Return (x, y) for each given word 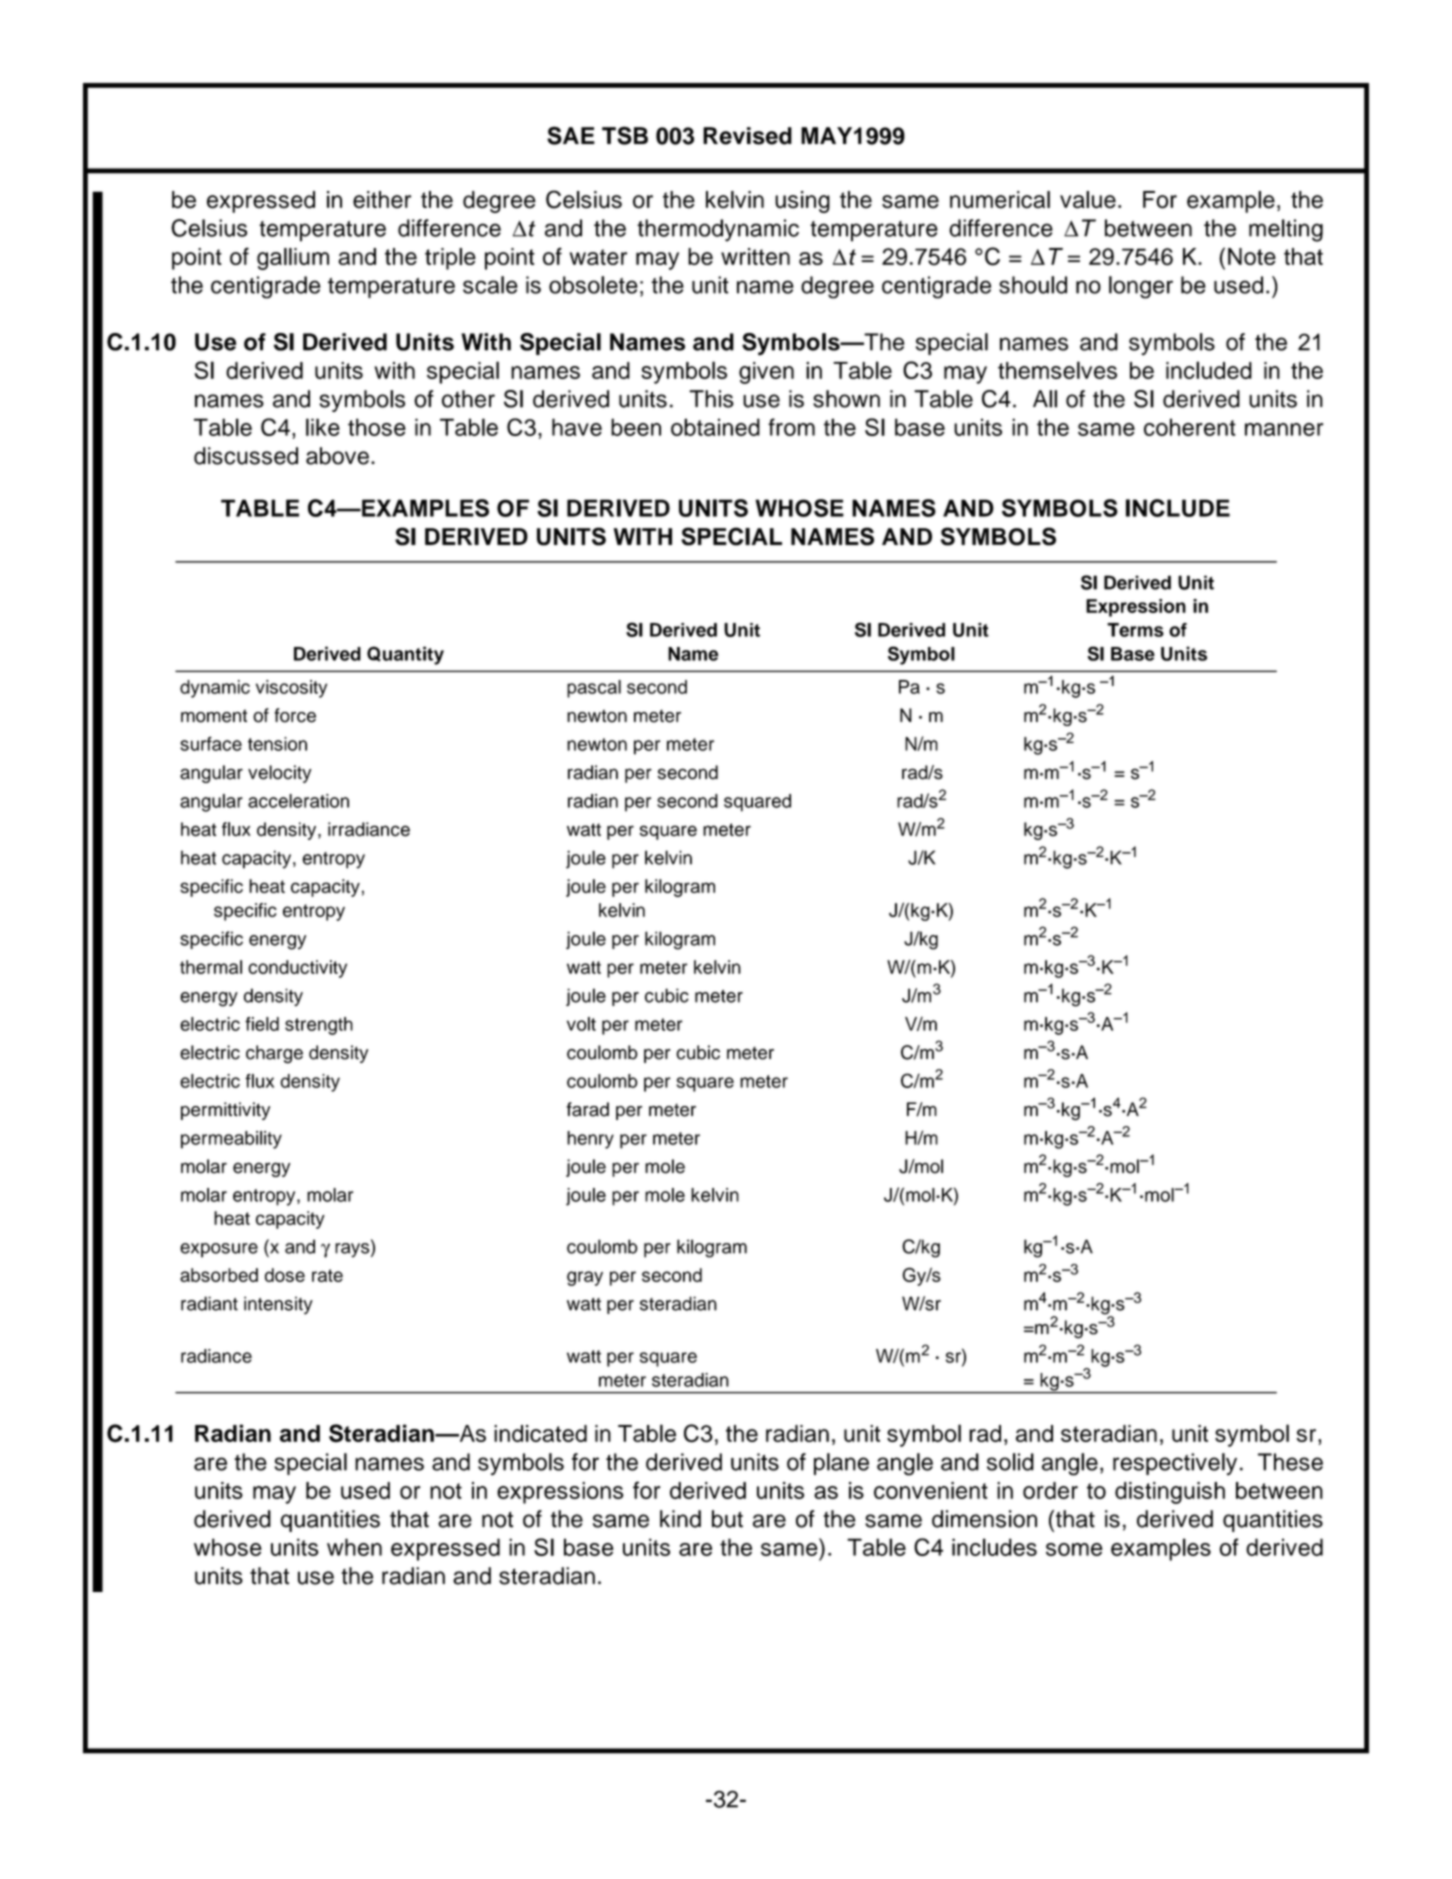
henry (590, 1140)
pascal (594, 689)
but (727, 1519)
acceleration (298, 801)
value (1088, 200)
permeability (231, 1140)
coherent (1190, 427)
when (354, 1547)
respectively (1175, 1464)
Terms (1135, 630)
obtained (715, 427)
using (802, 202)
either (382, 200)
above (337, 456)
